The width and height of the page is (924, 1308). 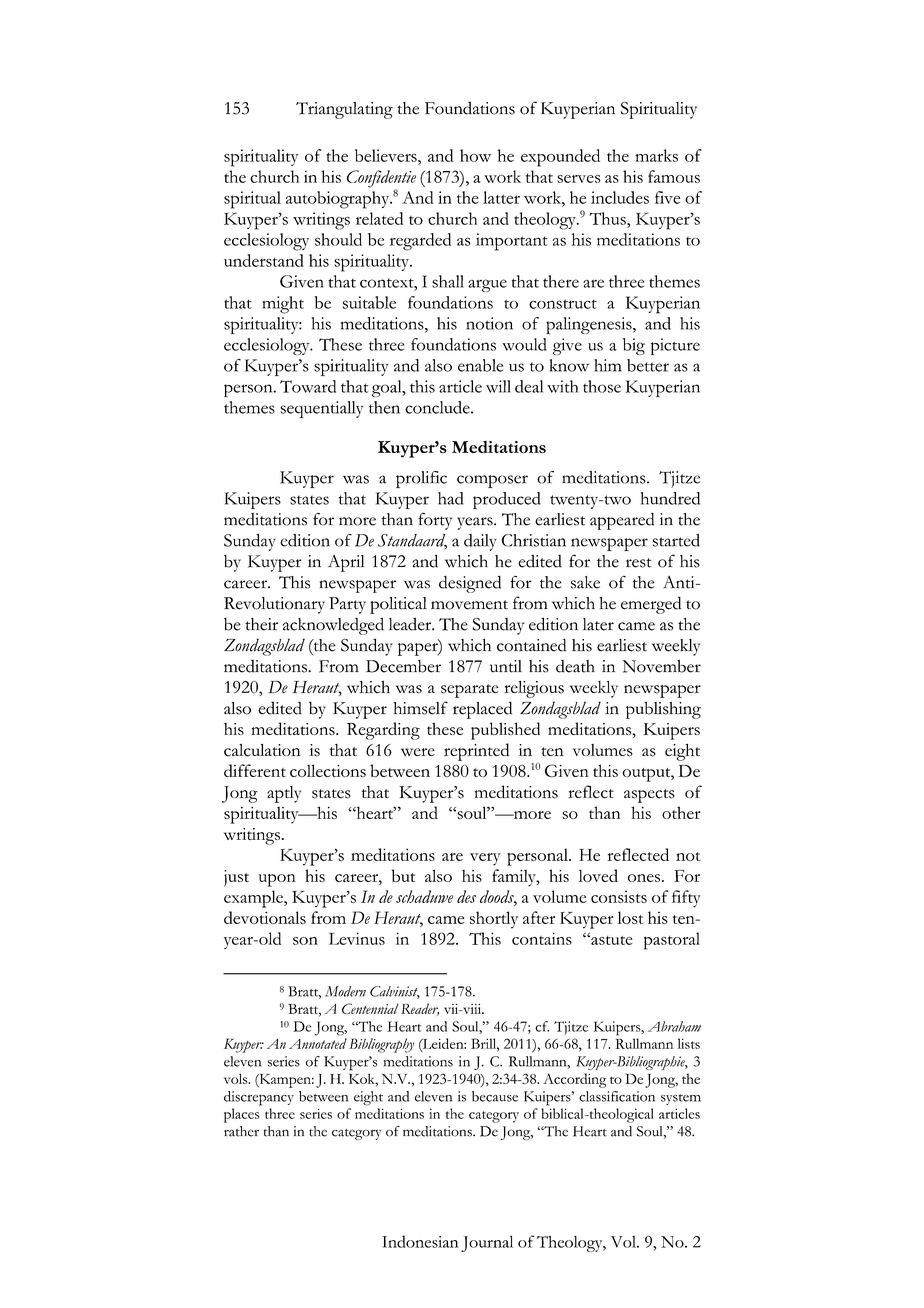 What do you see at coordinates (344, 110) in the page?
I see `Triangulating` at bounding box center [344, 110].
